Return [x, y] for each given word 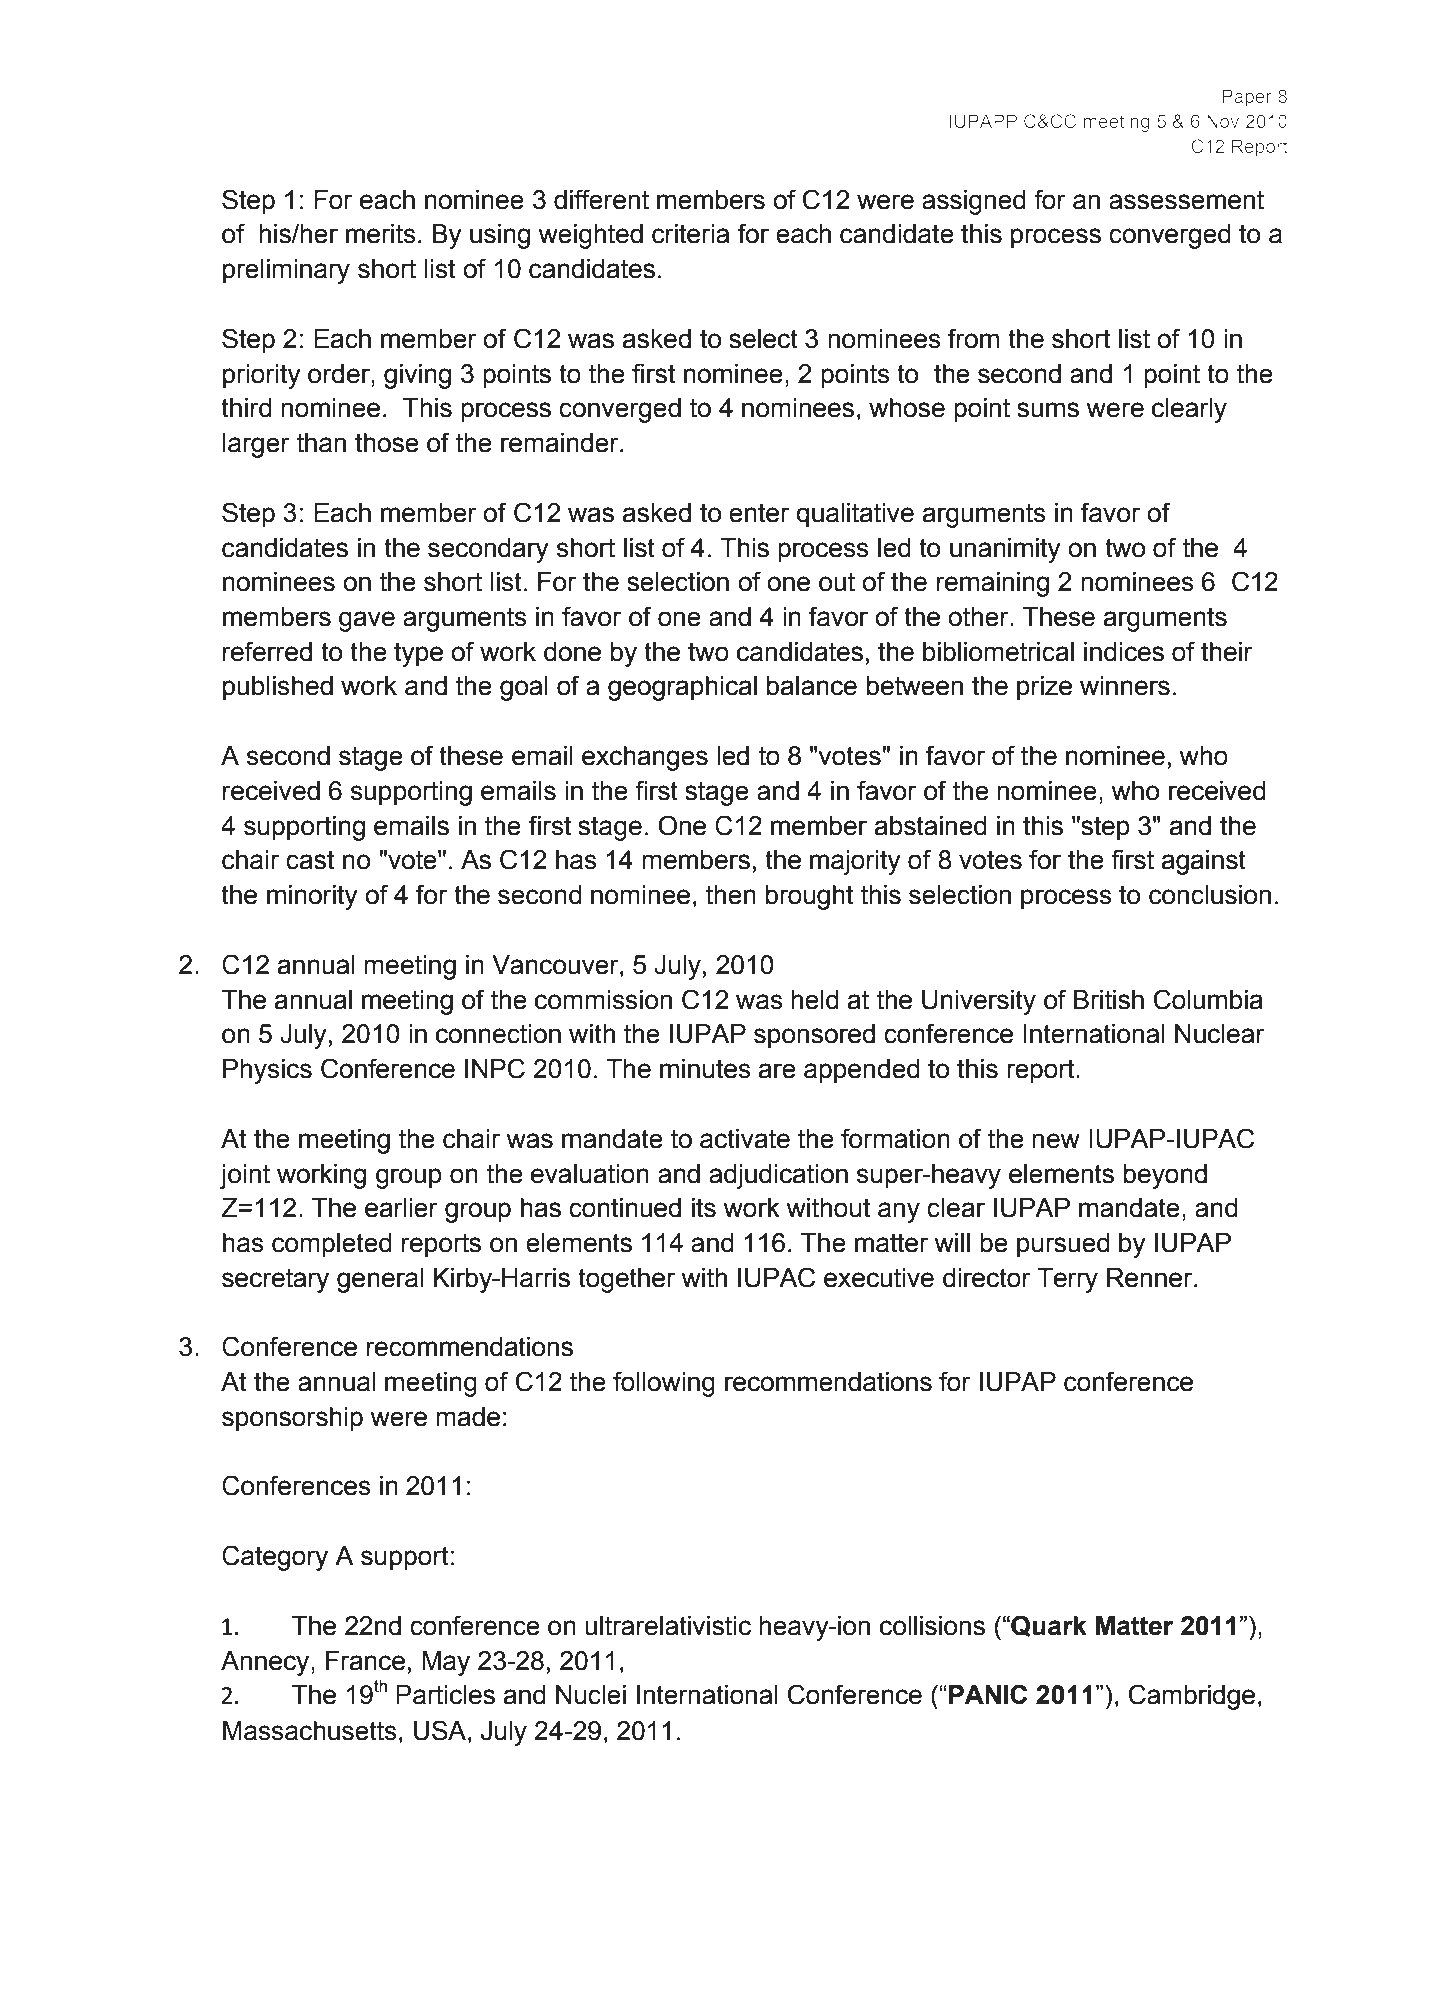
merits [381, 234]
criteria [690, 234]
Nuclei [591, 1695]
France [365, 1661]
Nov [1223, 121]
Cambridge [1192, 1697]
